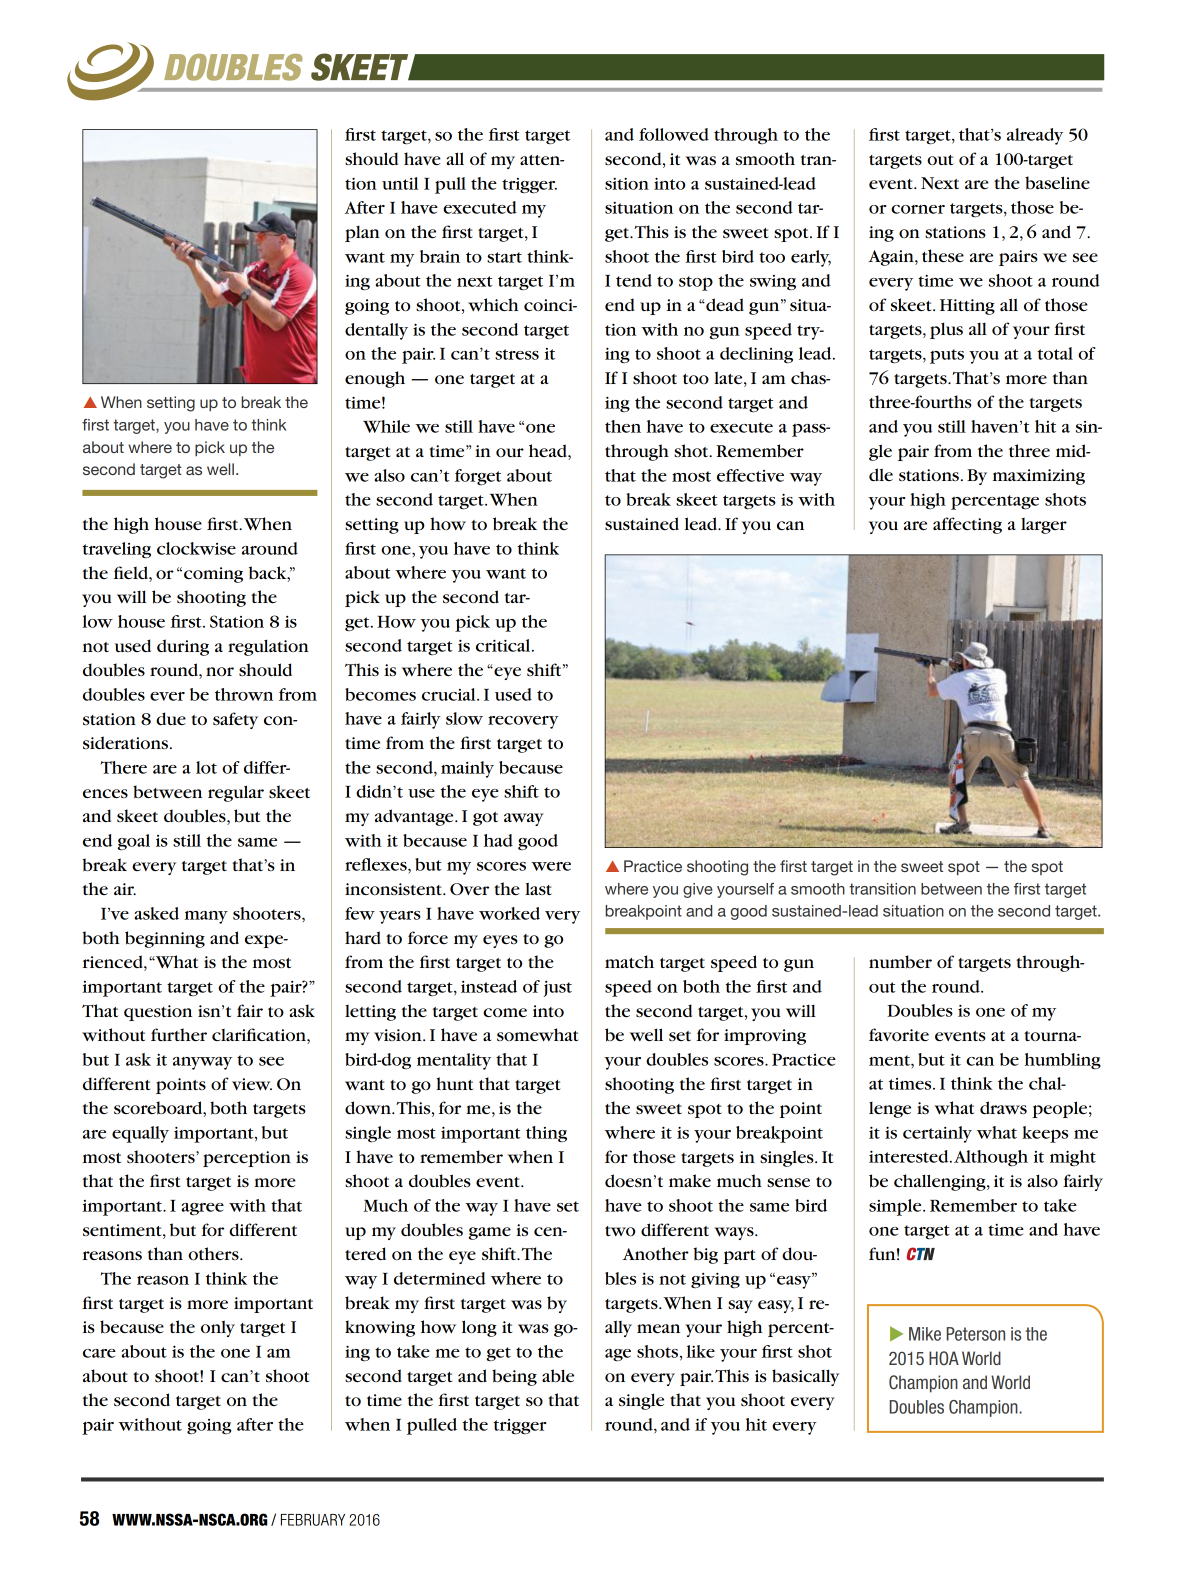 The width and height of the screenshot is (1186, 1570). What do you see at coordinates (900, 962) in the screenshot?
I see `number` at bounding box center [900, 962].
